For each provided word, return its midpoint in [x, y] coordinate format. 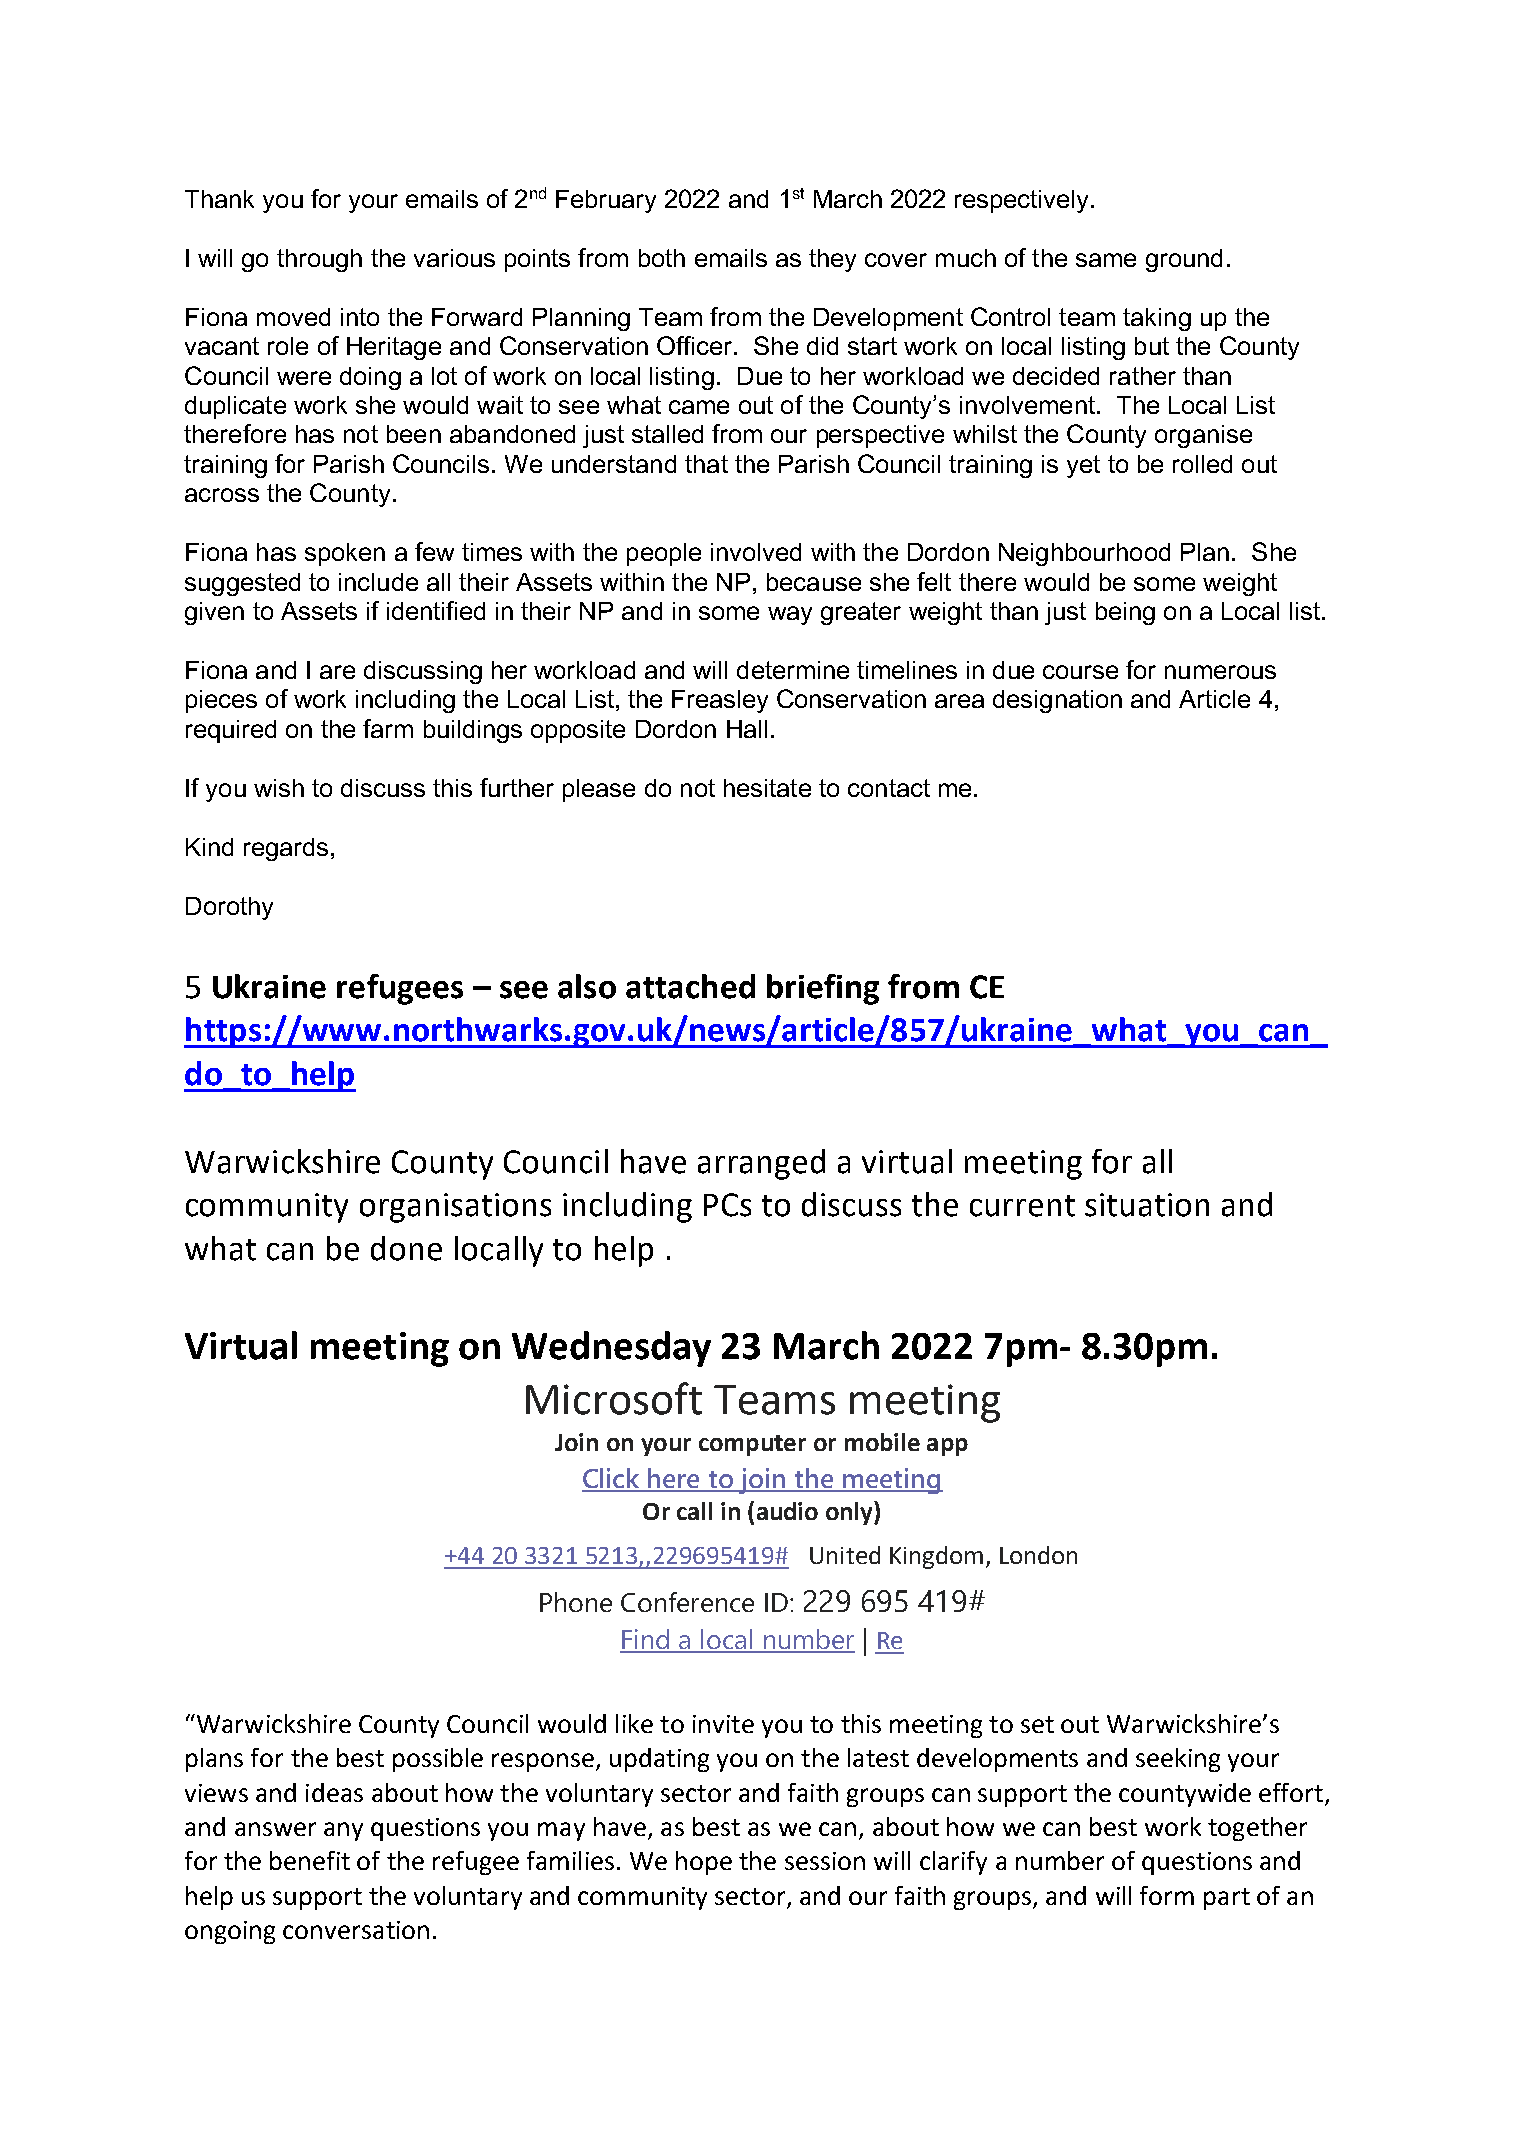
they [832, 260]
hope [704, 1863]
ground [1184, 260]
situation [1147, 1205]
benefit [310, 1860]
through [319, 260]
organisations [455, 1208]
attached [690, 986]
